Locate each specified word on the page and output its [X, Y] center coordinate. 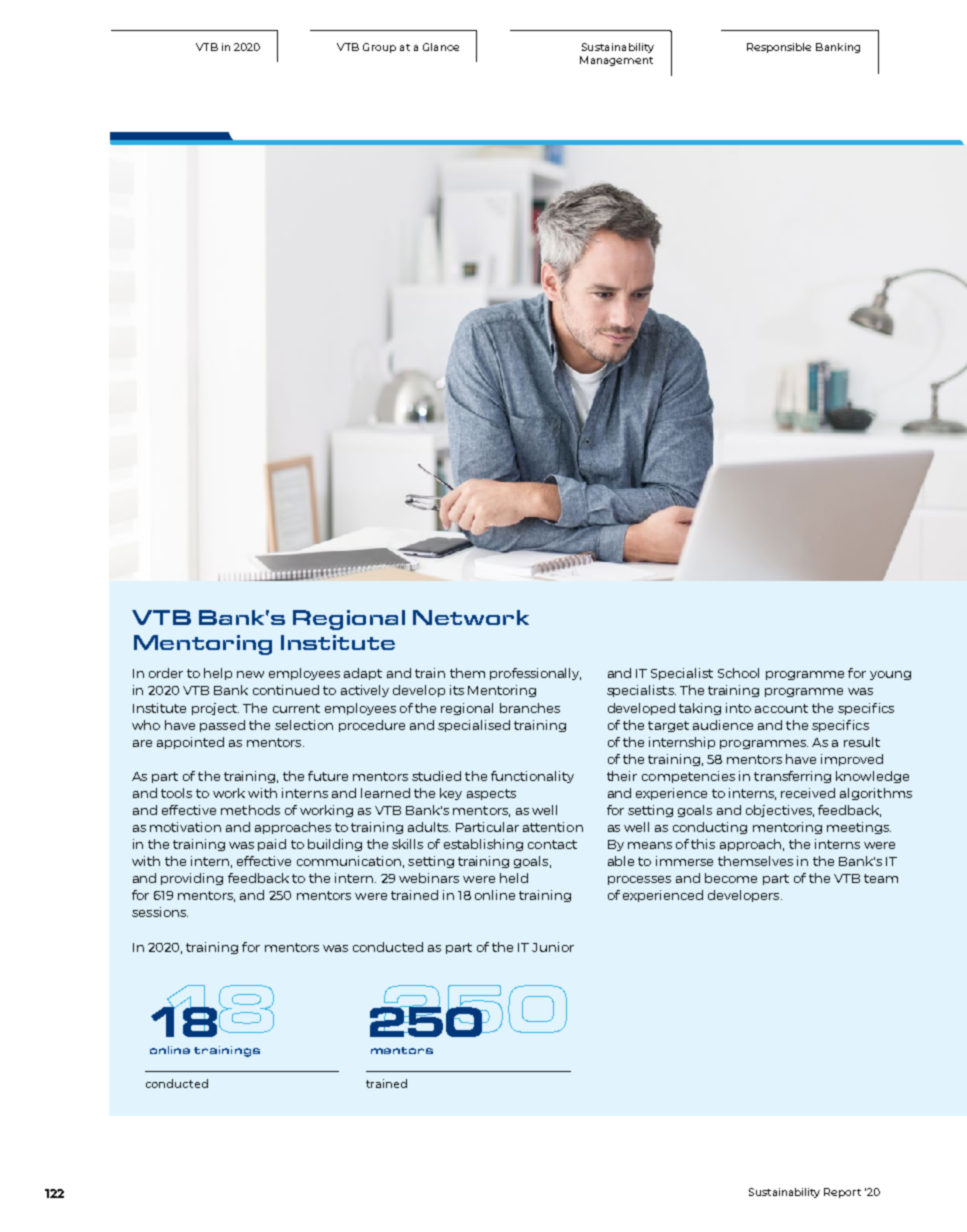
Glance [441, 47]
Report [842, 1193]
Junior [553, 947]
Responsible [779, 48]
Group [379, 48]
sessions [160, 912]
